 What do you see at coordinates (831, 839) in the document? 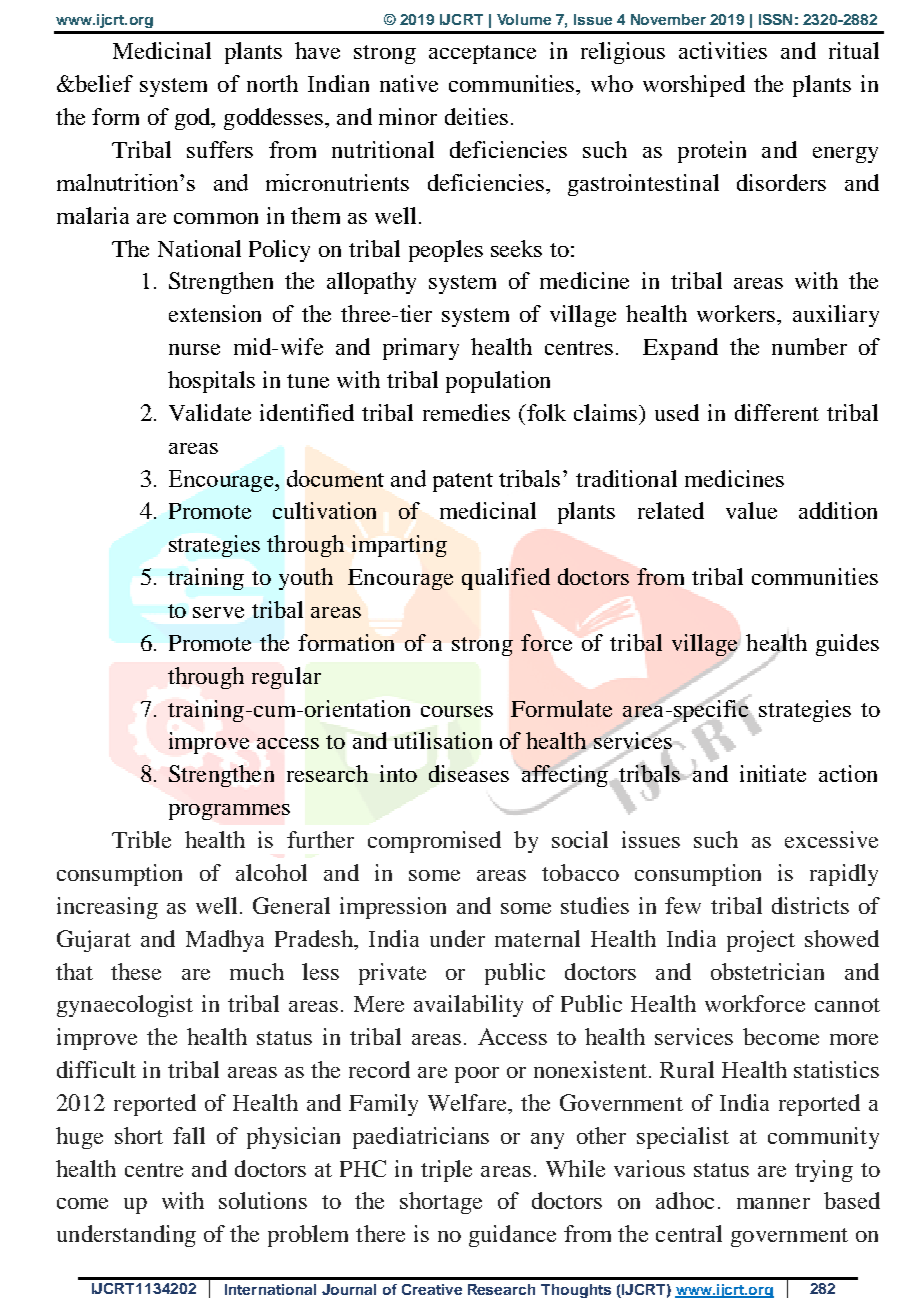
I see `excessive` at bounding box center [831, 839].
